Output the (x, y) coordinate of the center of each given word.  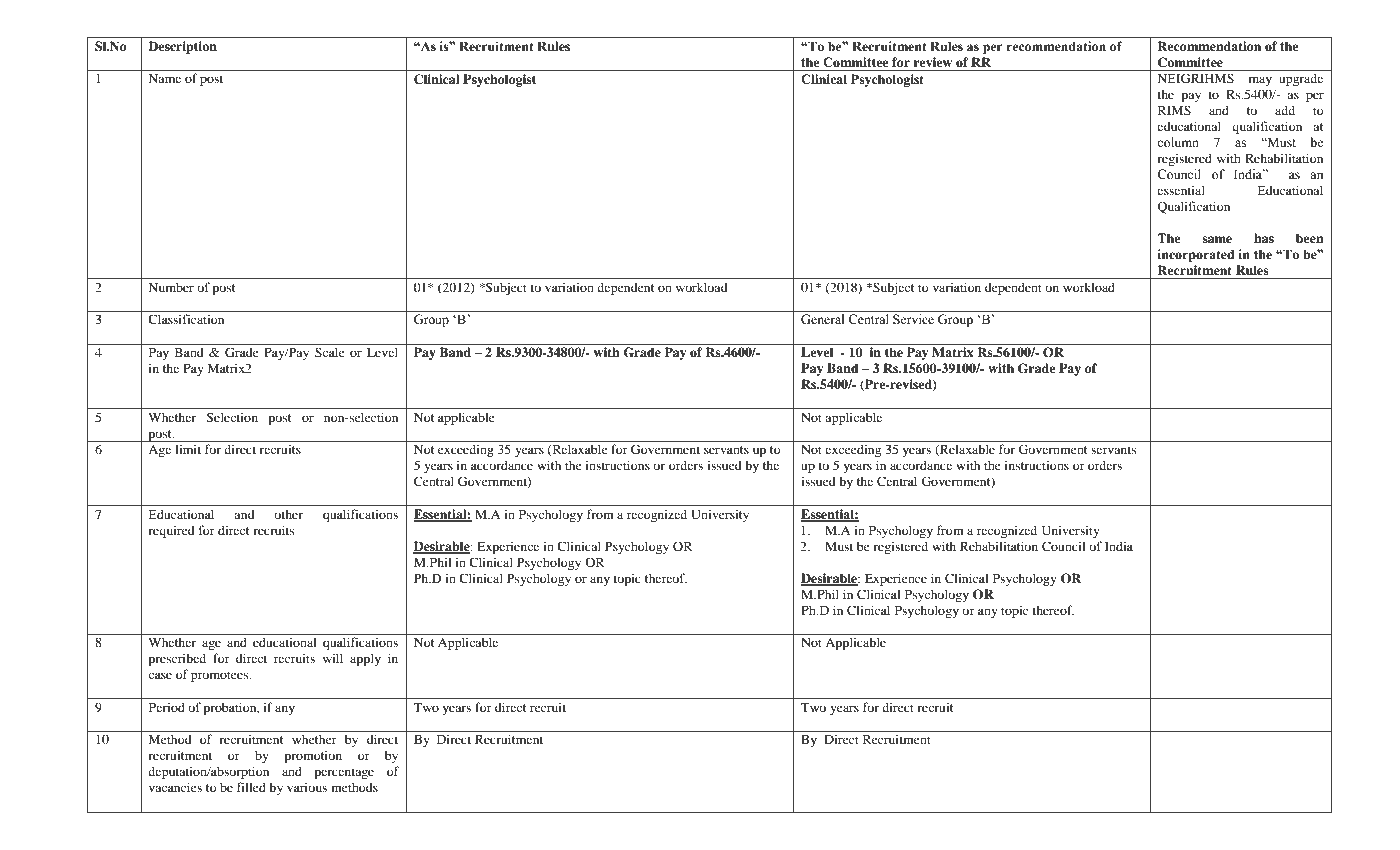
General (822, 319)
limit (188, 449)
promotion (313, 756)
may (1260, 81)
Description (182, 47)
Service (913, 319)
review (932, 62)
